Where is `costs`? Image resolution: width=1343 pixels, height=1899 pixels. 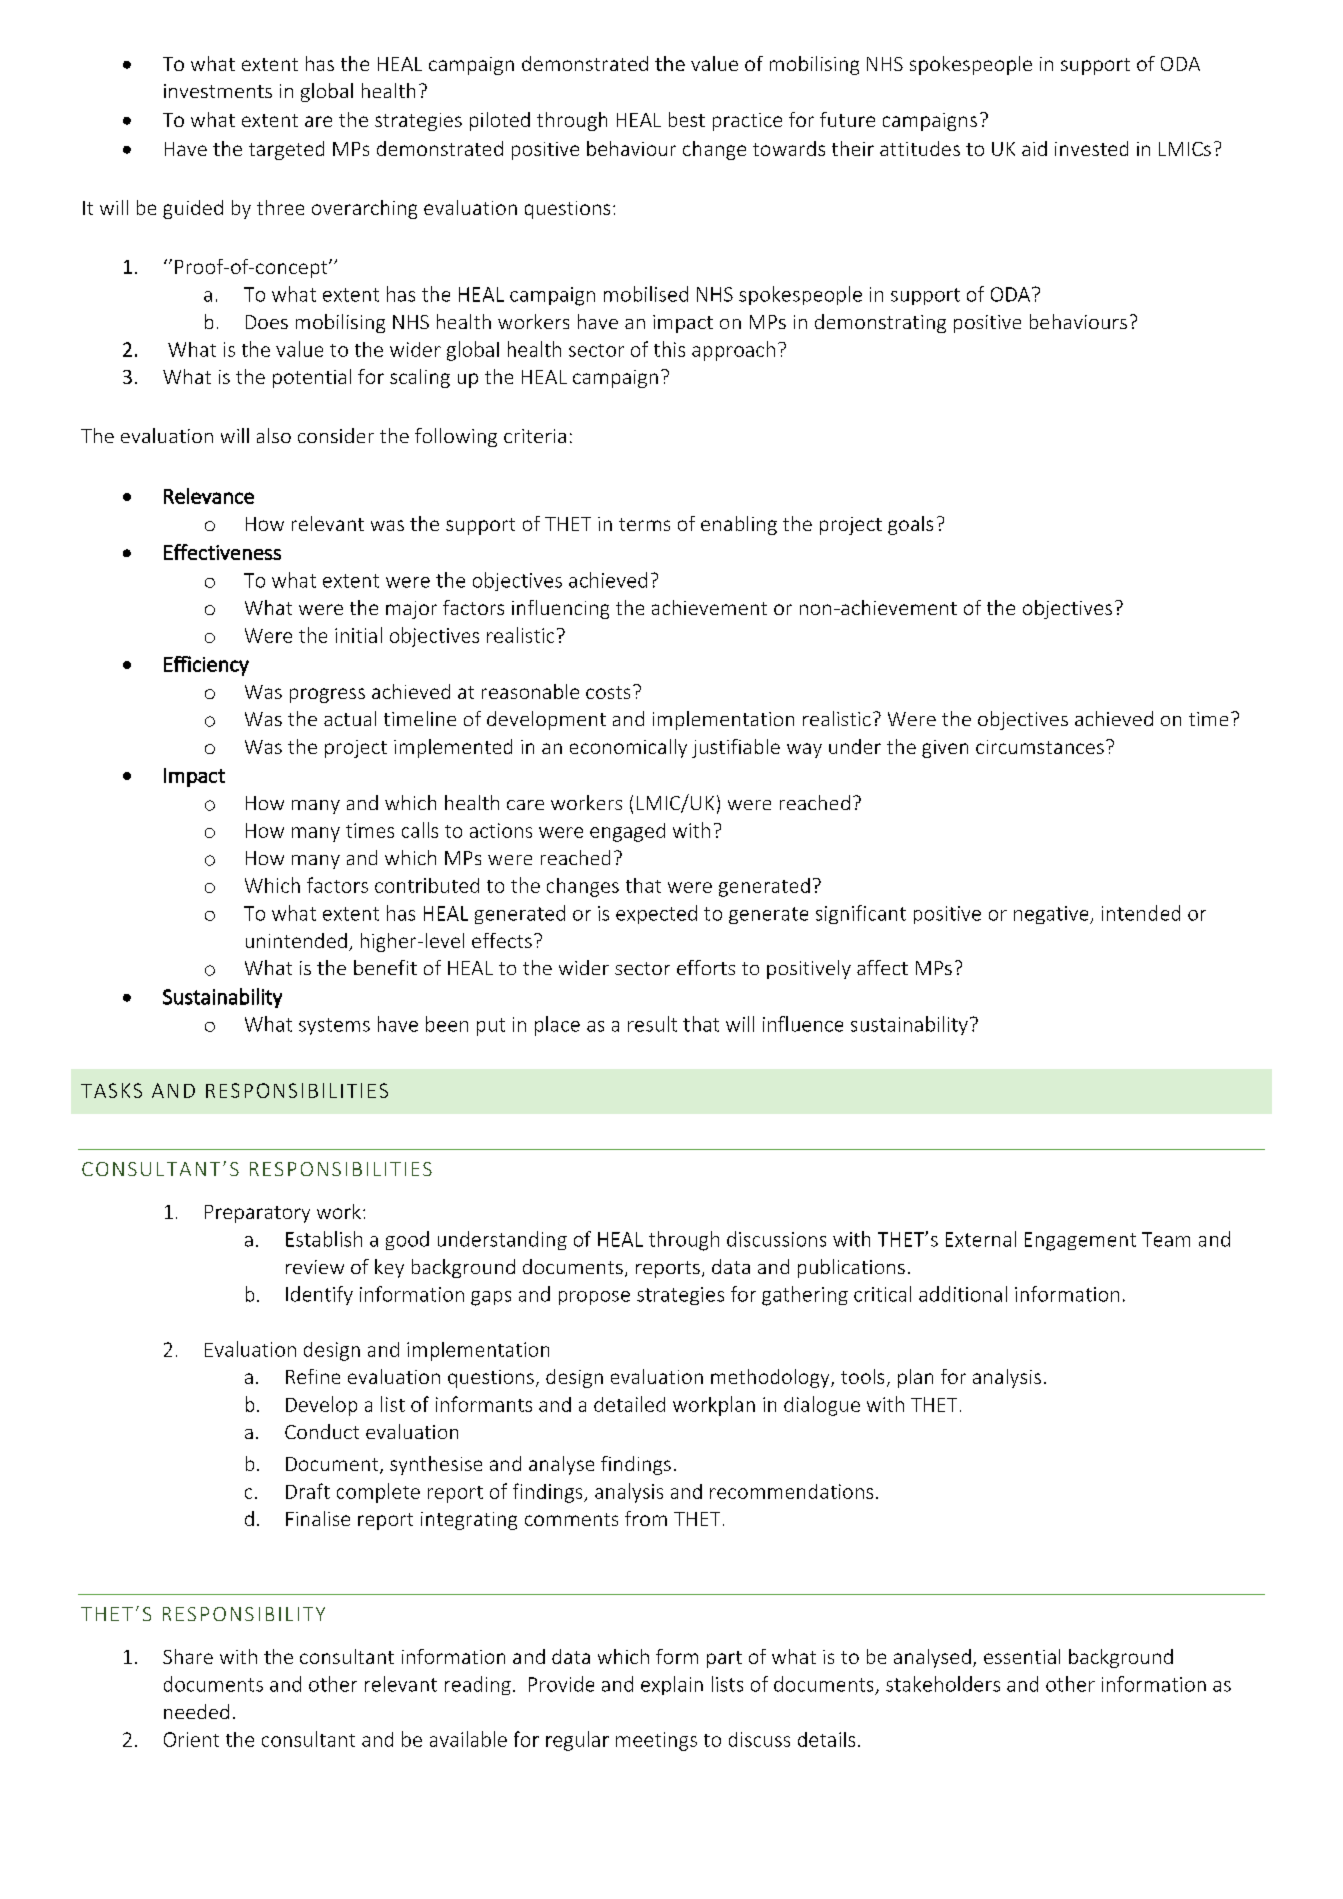
costs is located at coordinates (608, 692).
